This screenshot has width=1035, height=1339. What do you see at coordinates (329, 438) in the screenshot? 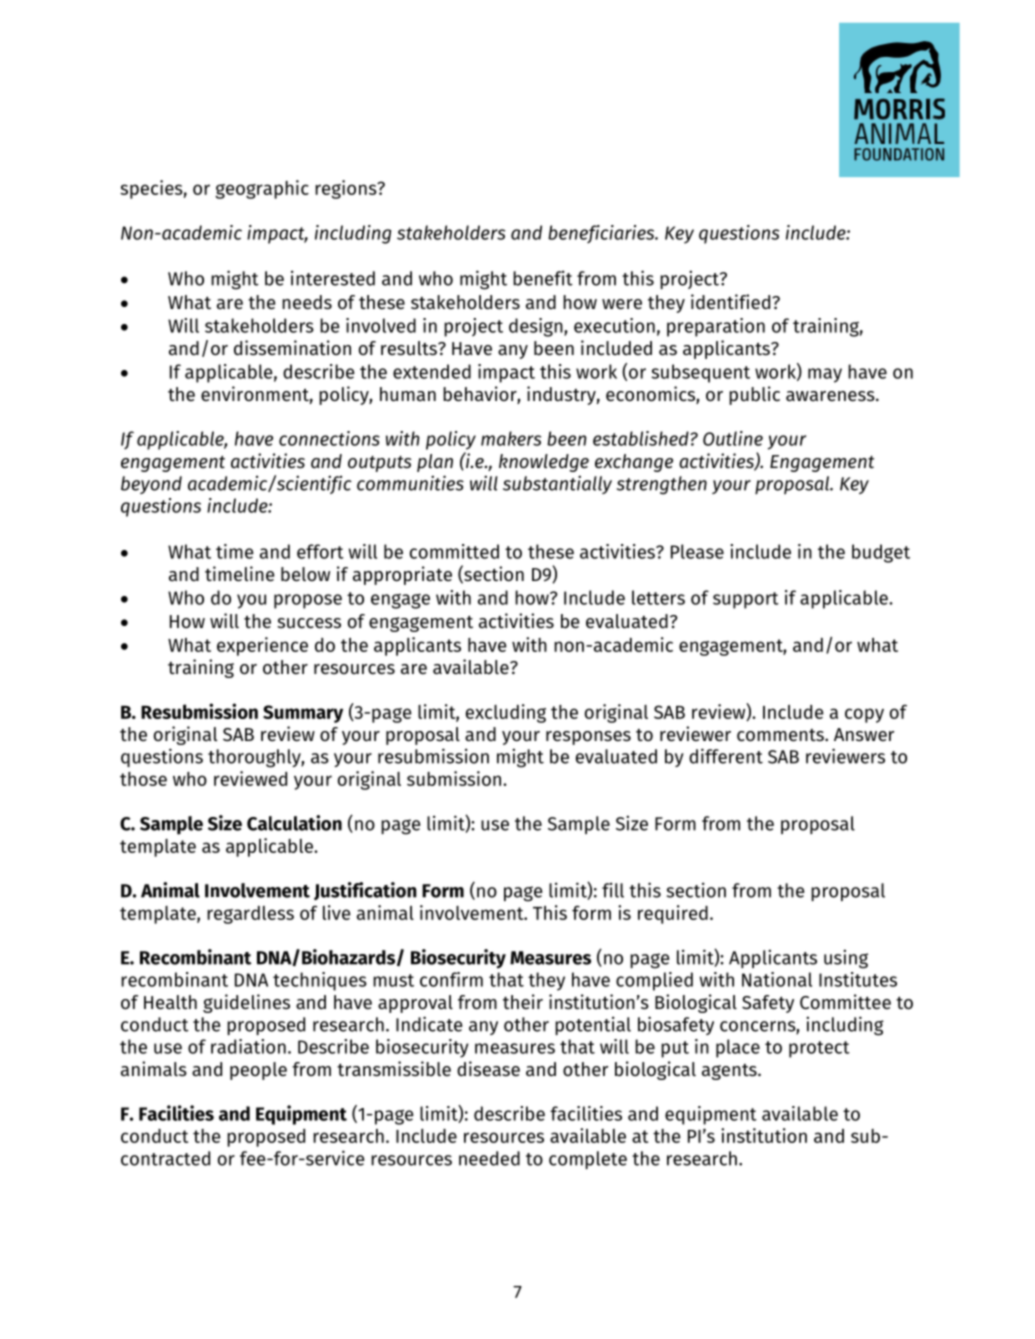
I see `connections` at bounding box center [329, 438].
